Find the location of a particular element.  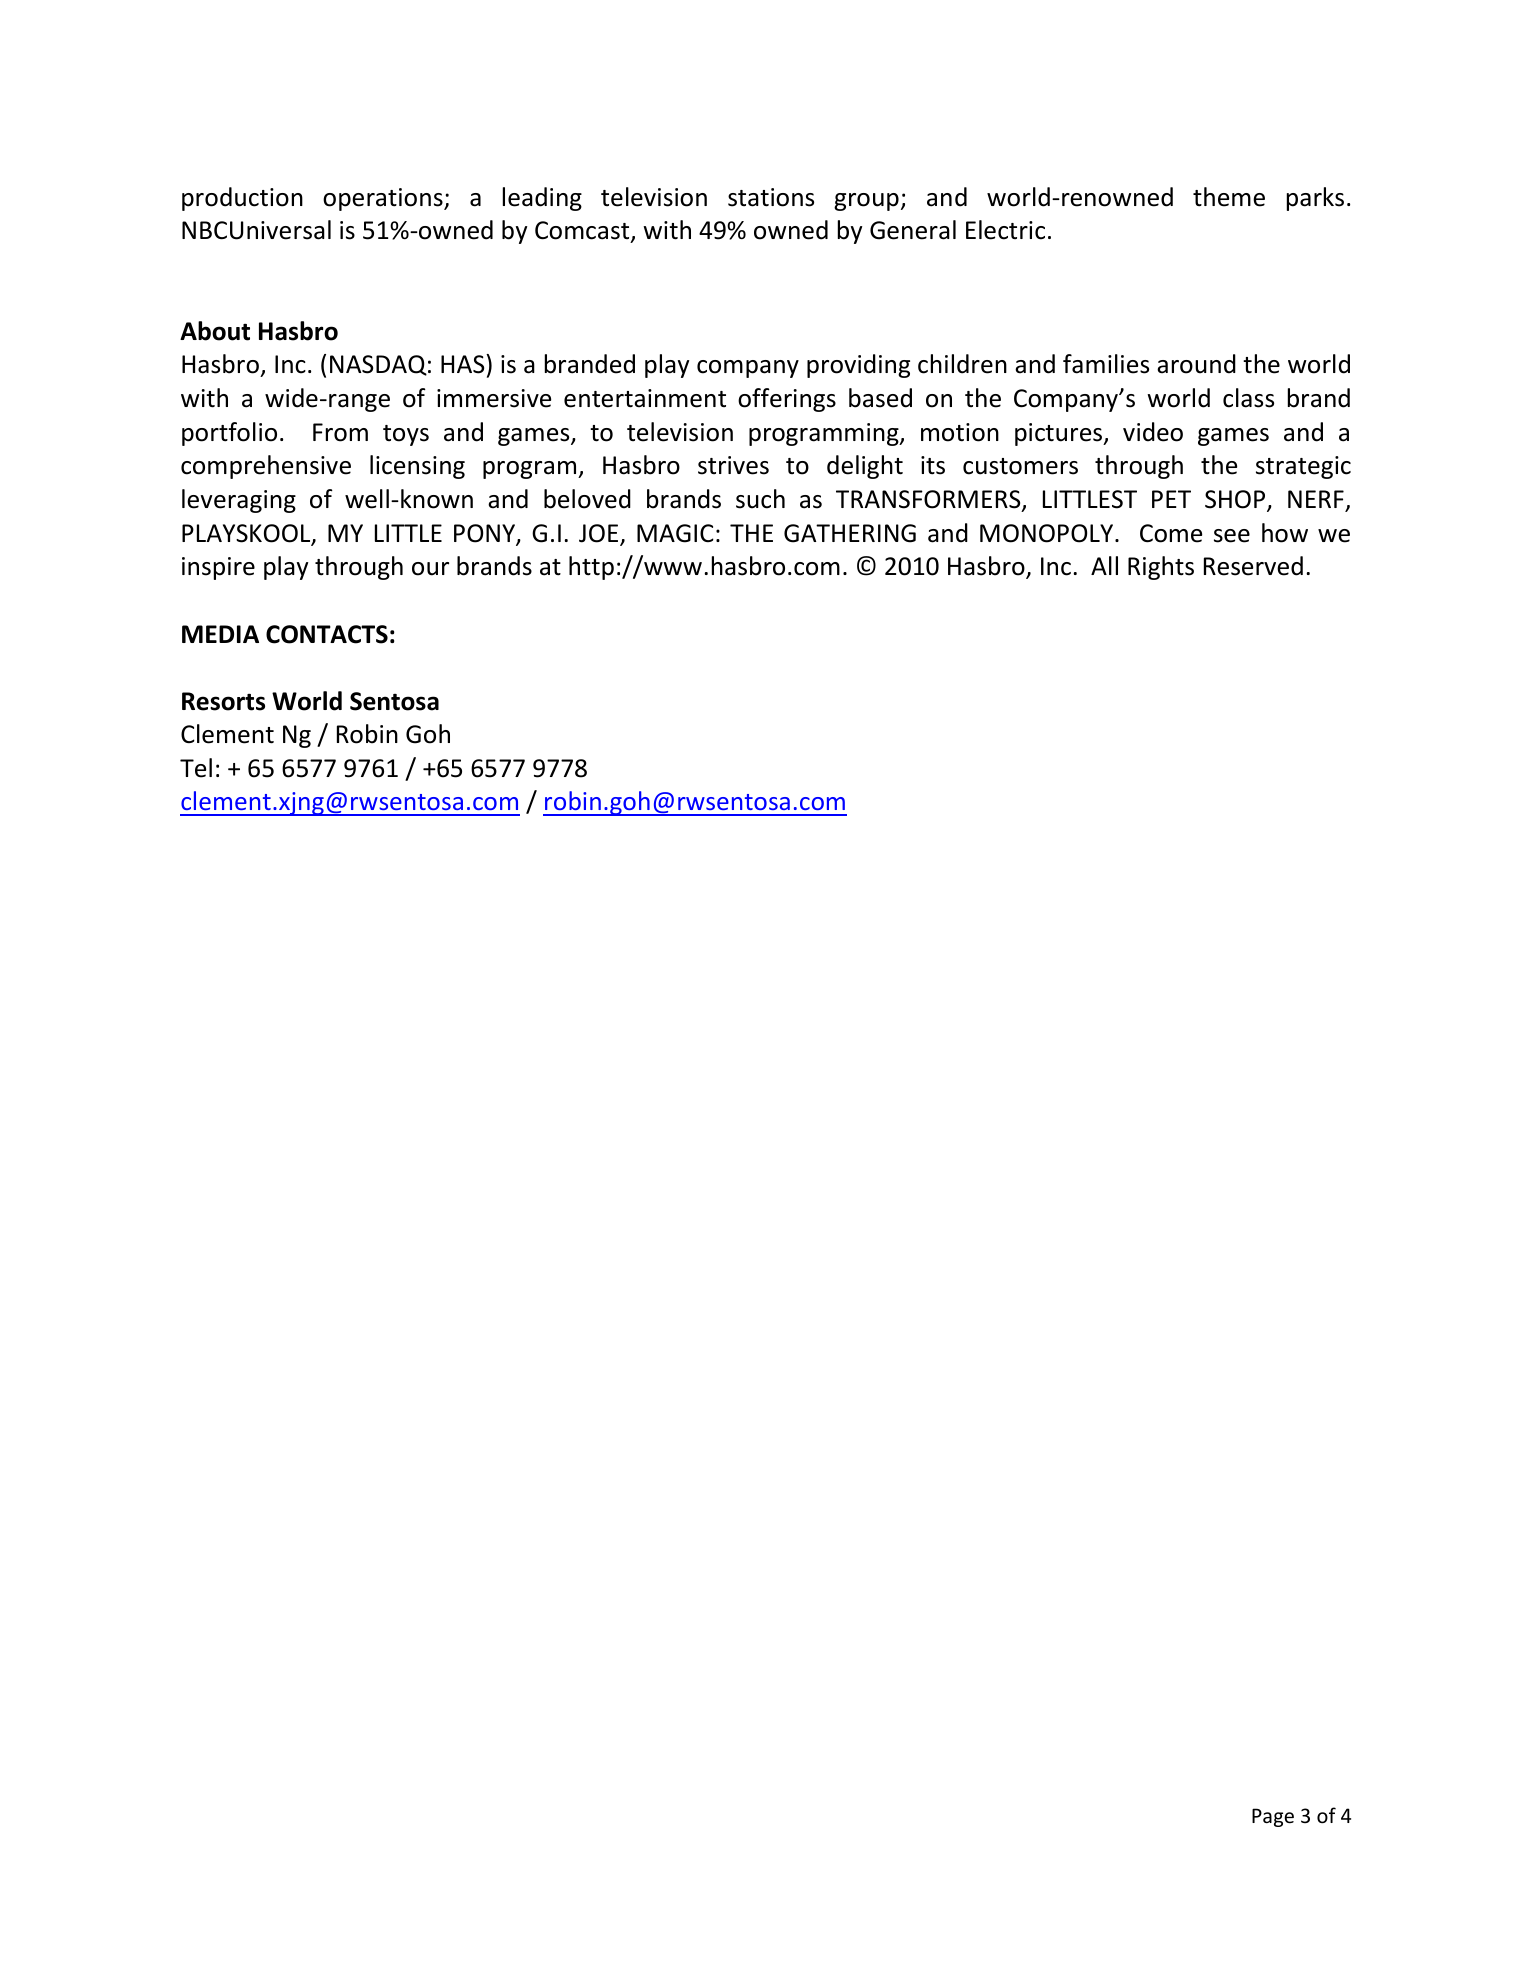

see is located at coordinates (1232, 536).
